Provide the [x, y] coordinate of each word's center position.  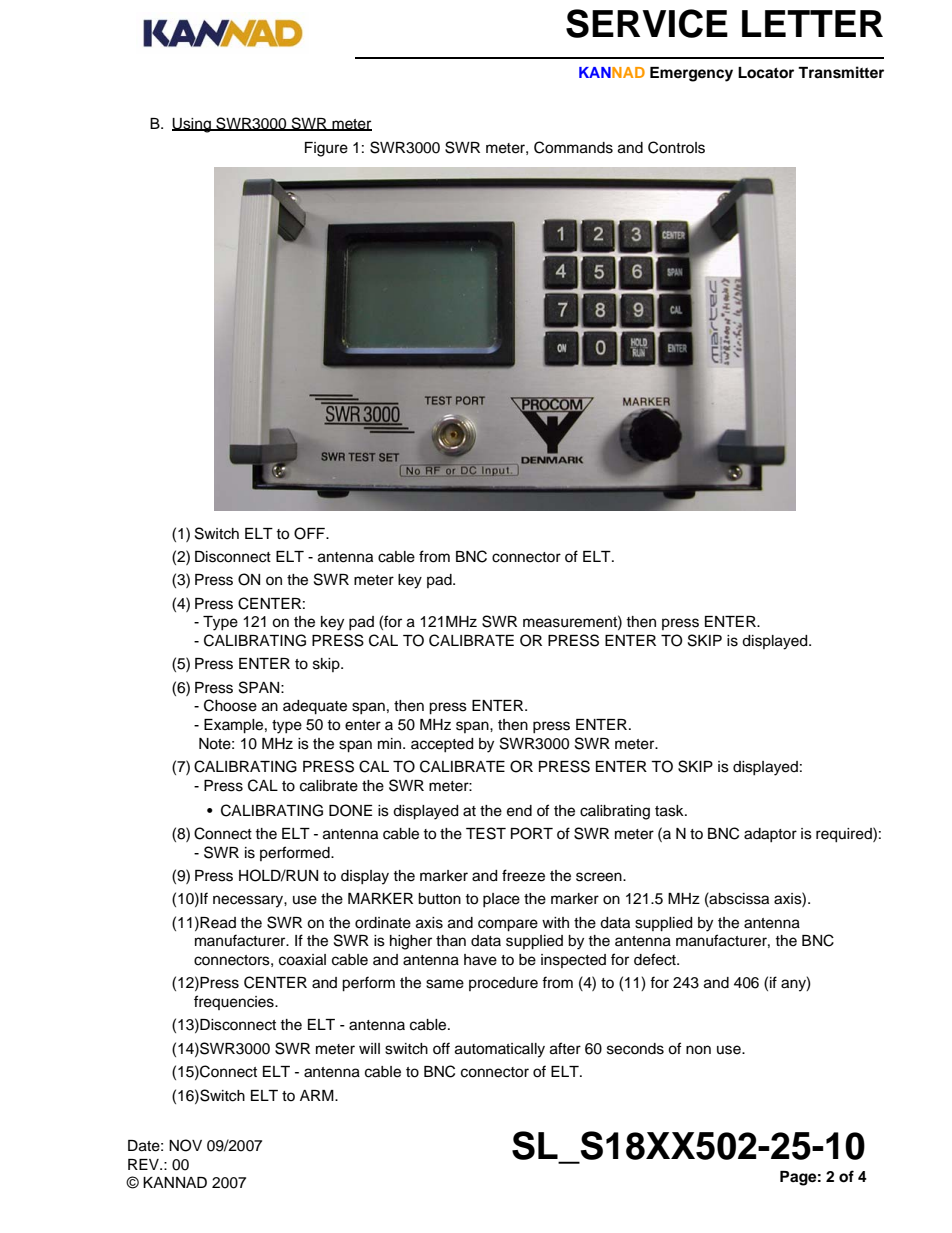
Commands [573, 147]
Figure [326, 149]
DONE [350, 810]
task [670, 811]
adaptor [770, 835]
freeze [523, 875]
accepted [442, 745]
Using [192, 125]
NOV [185, 1145]
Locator [766, 73]
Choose [230, 705]
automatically [500, 1050]
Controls [676, 147]
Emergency [691, 74]
